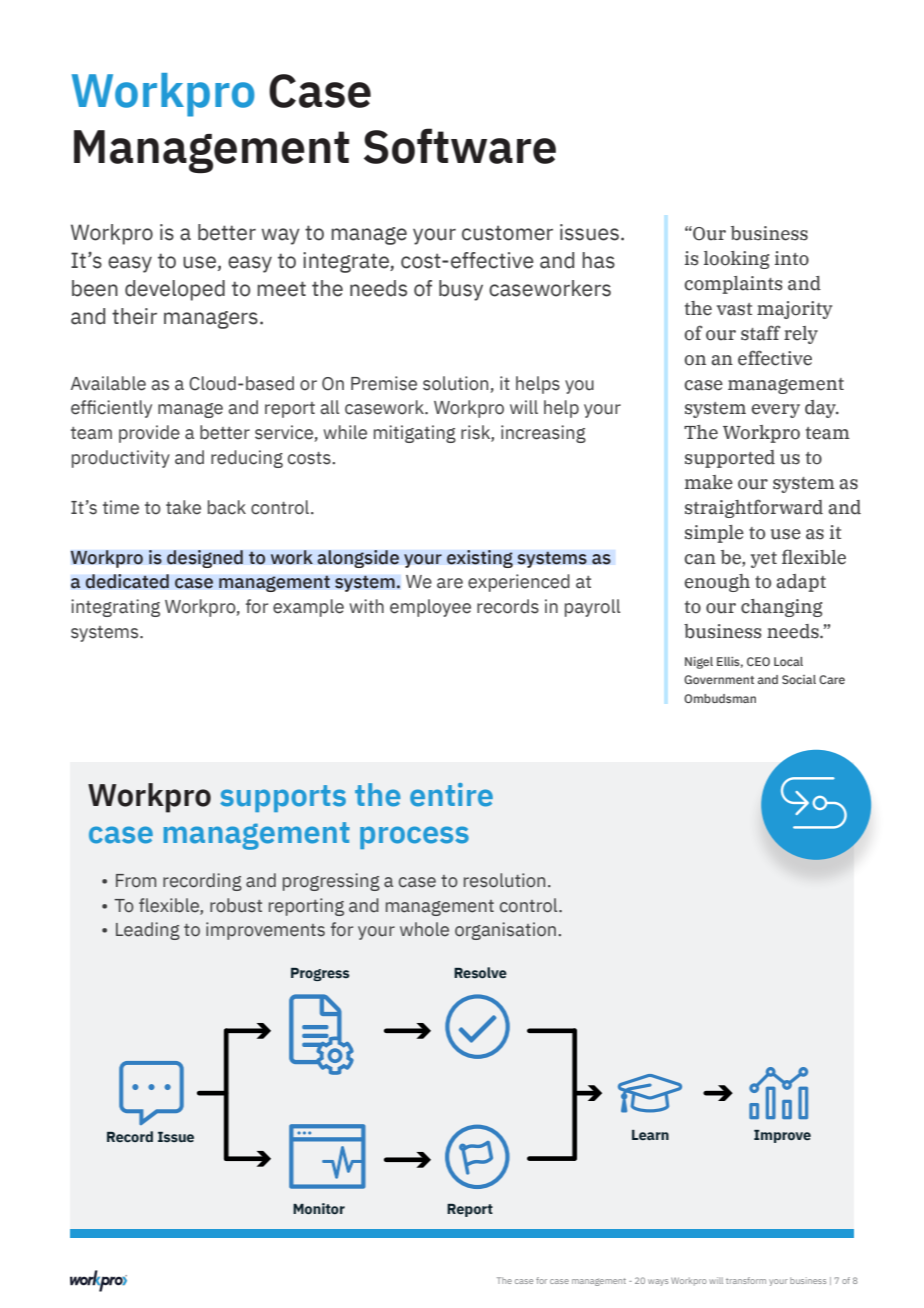 This image has width=924, height=1308. Describe the element at coordinates (480, 972) in the image. I see `Resolve` at that location.
